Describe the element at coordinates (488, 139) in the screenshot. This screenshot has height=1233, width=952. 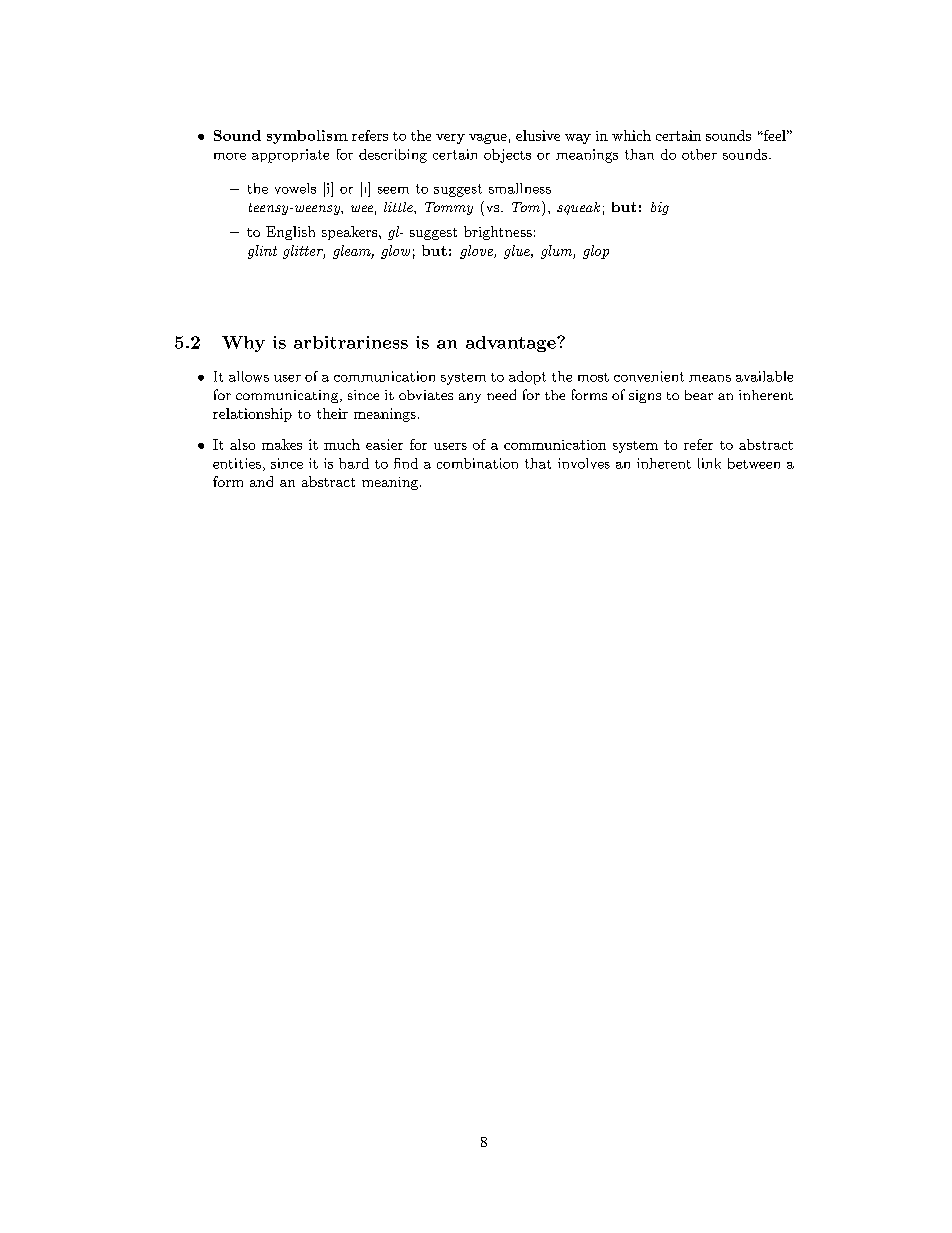
I see `vague` at that location.
